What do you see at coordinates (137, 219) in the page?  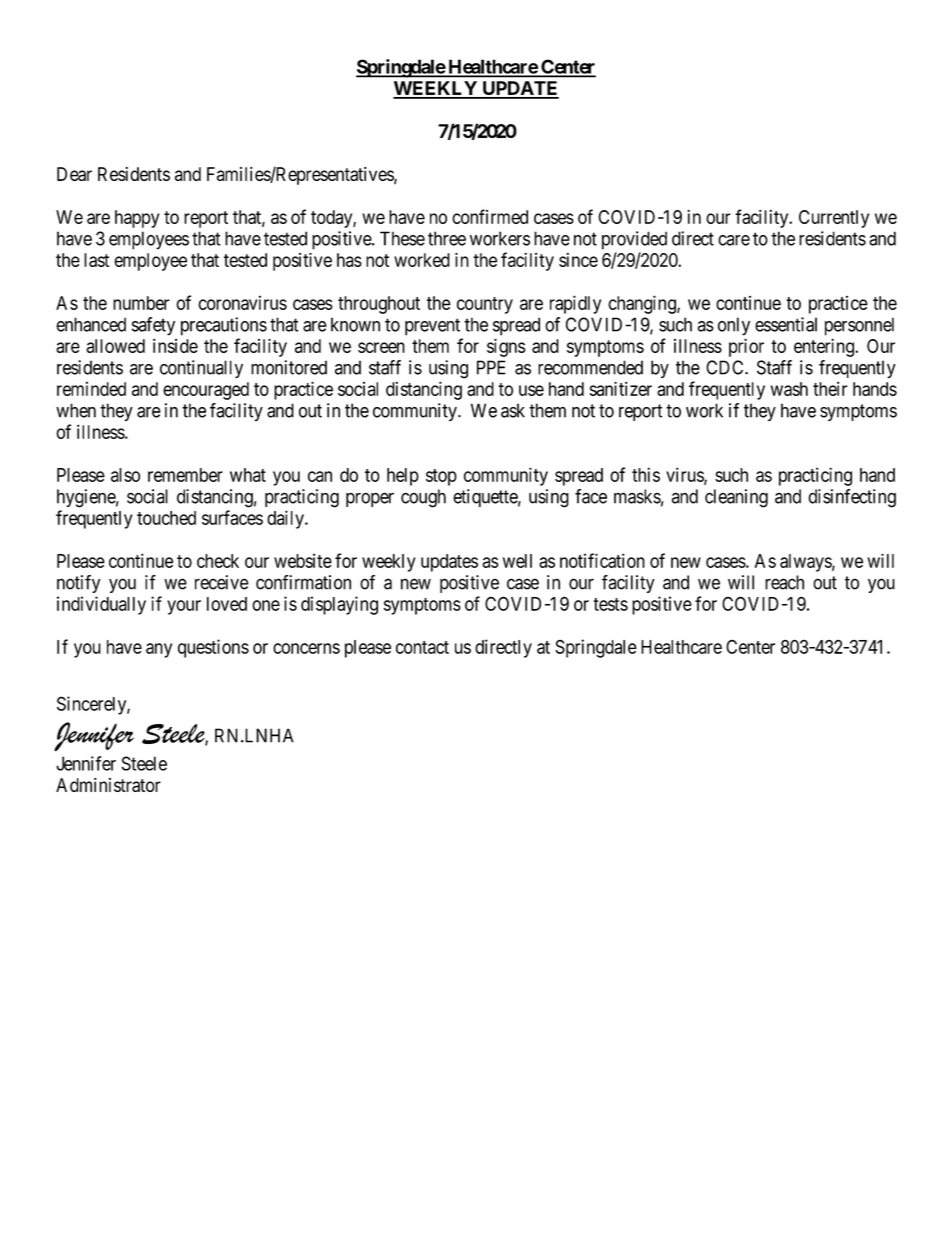 I see `happy` at bounding box center [137, 219].
